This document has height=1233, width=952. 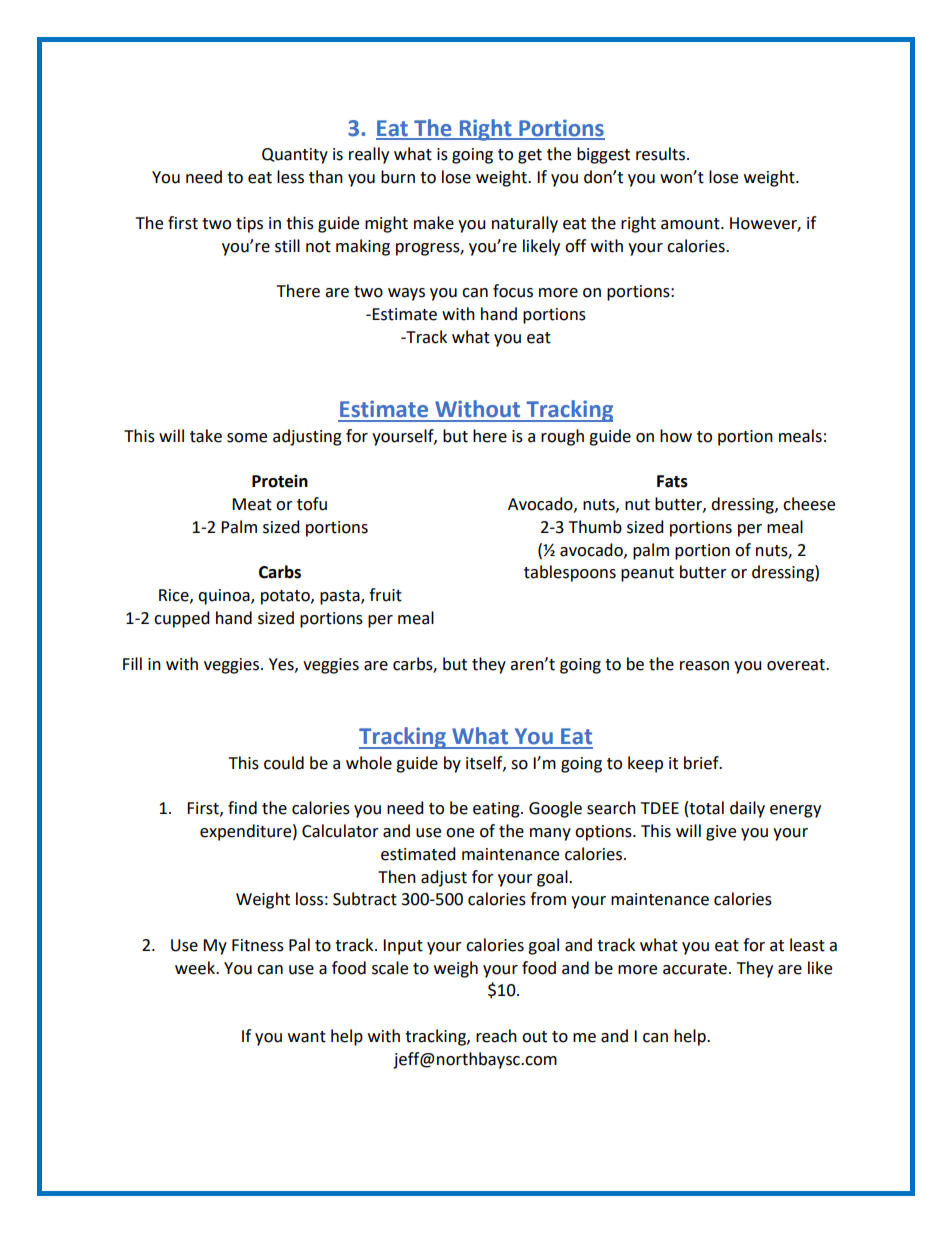 What do you see at coordinates (385, 595) in the document?
I see `fruit` at bounding box center [385, 595].
